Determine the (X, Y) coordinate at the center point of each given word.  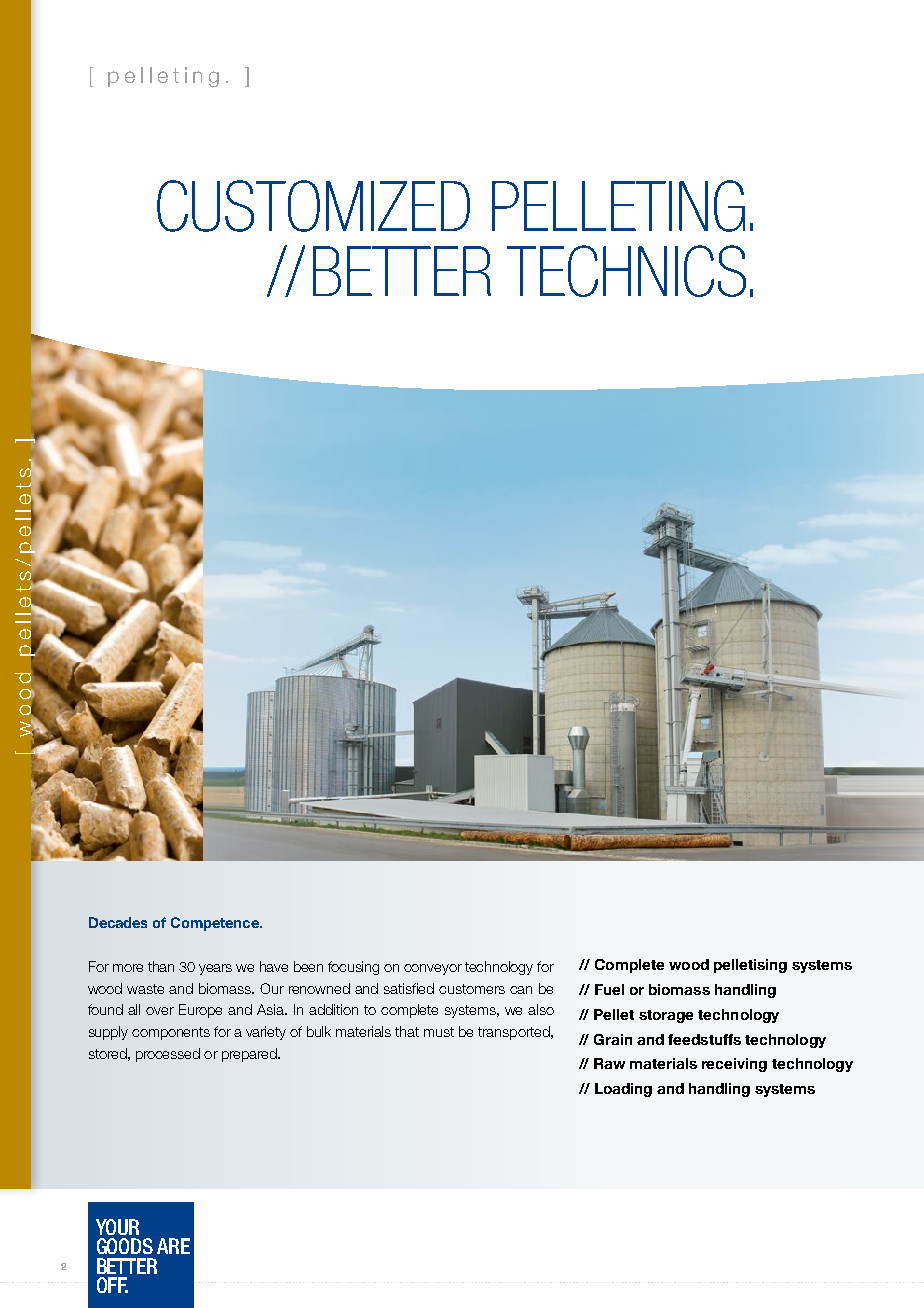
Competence (216, 924)
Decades (118, 922)
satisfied (409, 988)
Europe (200, 1011)
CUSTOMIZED (313, 206)
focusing (353, 968)
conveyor (433, 969)
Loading (623, 1090)
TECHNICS (626, 271)
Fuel (609, 989)
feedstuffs (704, 1039)
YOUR (117, 1227)
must (439, 1032)
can (521, 990)
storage (666, 1016)
